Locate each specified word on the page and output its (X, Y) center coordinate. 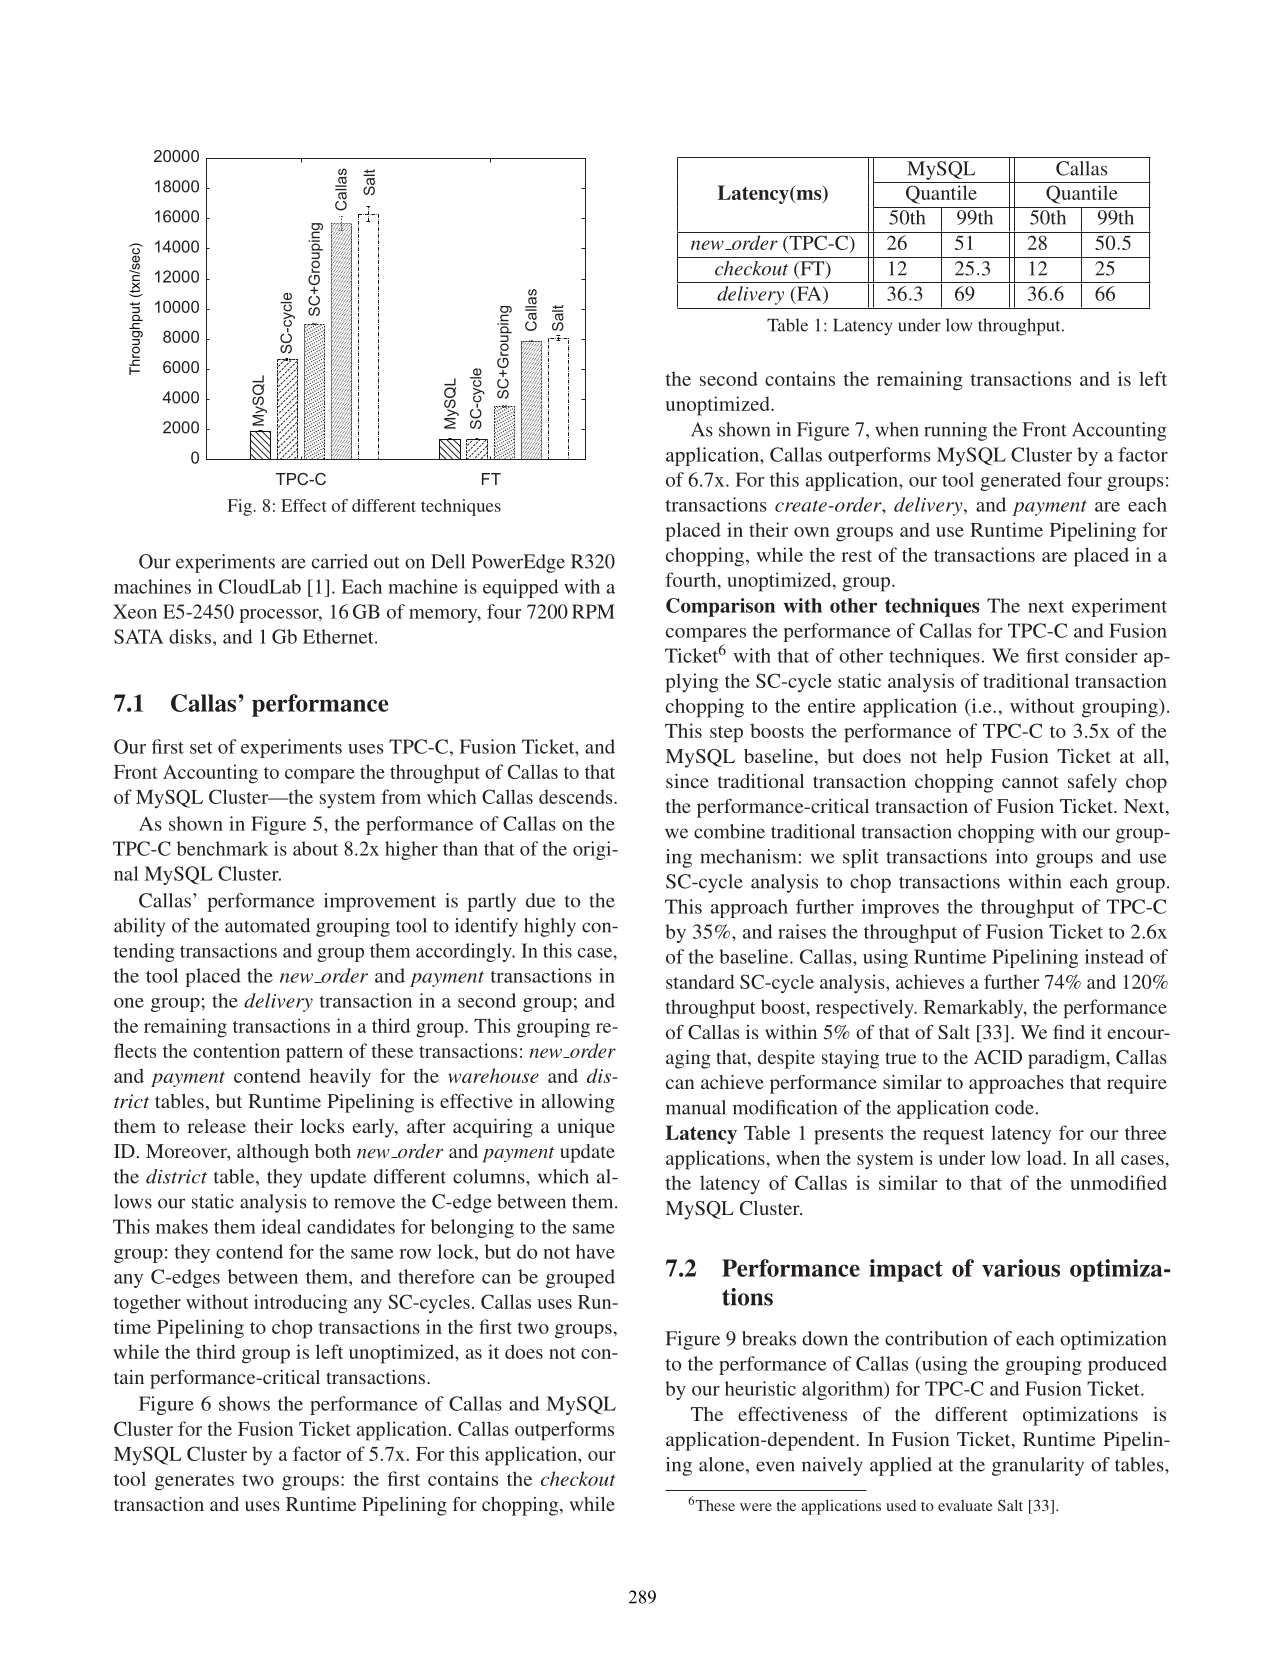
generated (1020, 481)
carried (340, 561)
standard (700, 981)
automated (267, 925)
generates (194, 1482)
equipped (520, 588)
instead (1114, 956)
